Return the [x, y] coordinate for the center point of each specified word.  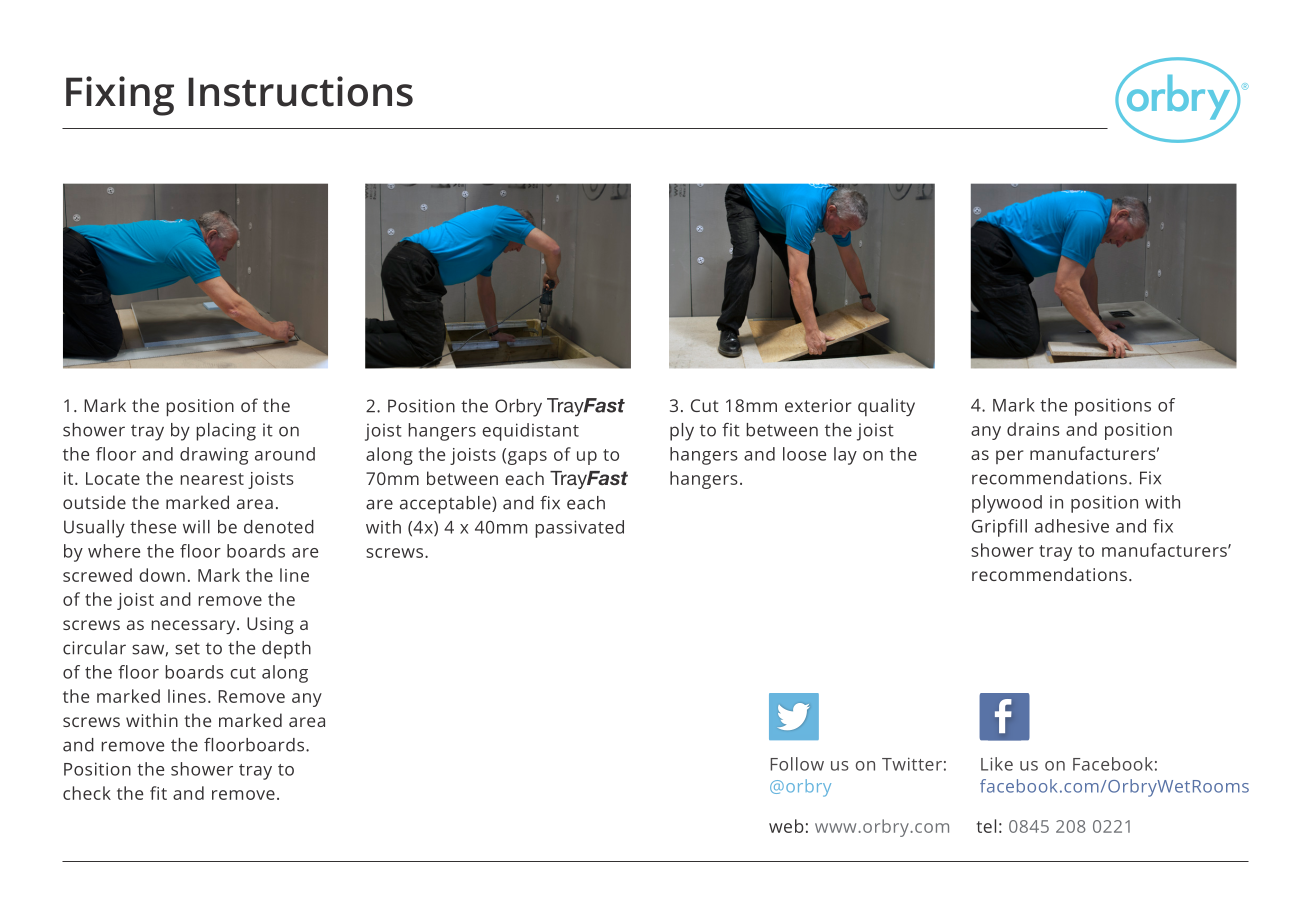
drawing [214, 456]
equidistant [530, 432]
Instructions [300, 91]
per [1010, 457]
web [786, 826]
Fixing [120, 96]
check [87, 793]
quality [886, 407]
